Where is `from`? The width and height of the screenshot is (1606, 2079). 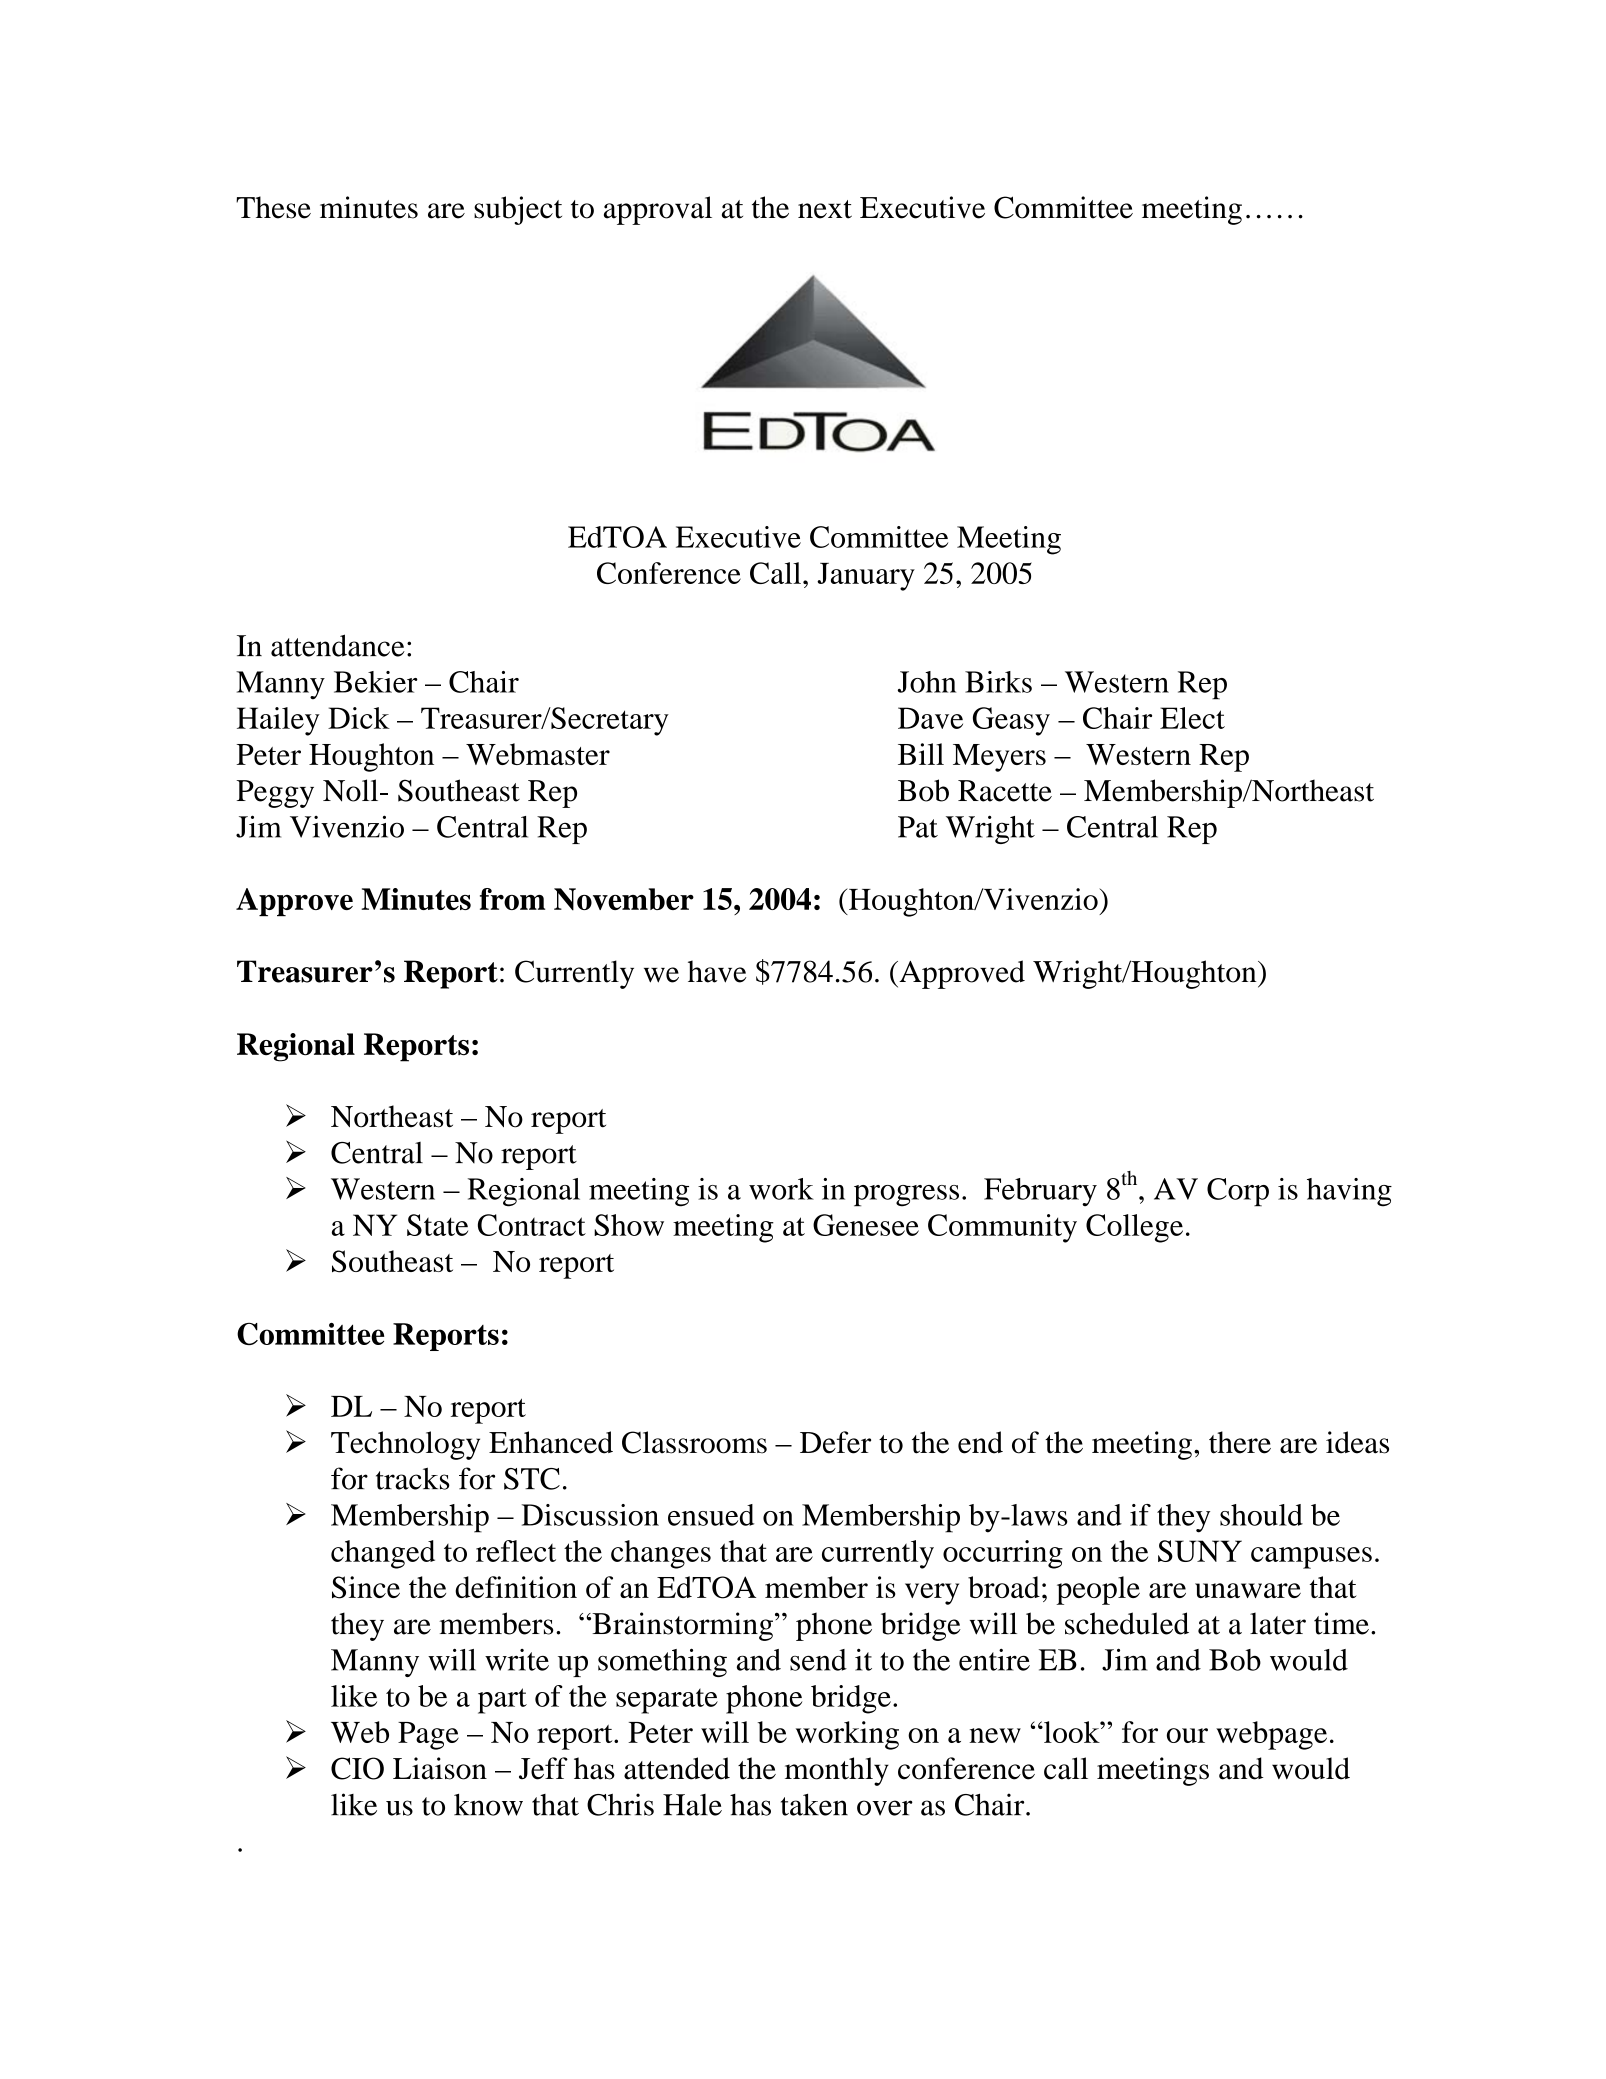 from is located at coordinates (512, 899).
